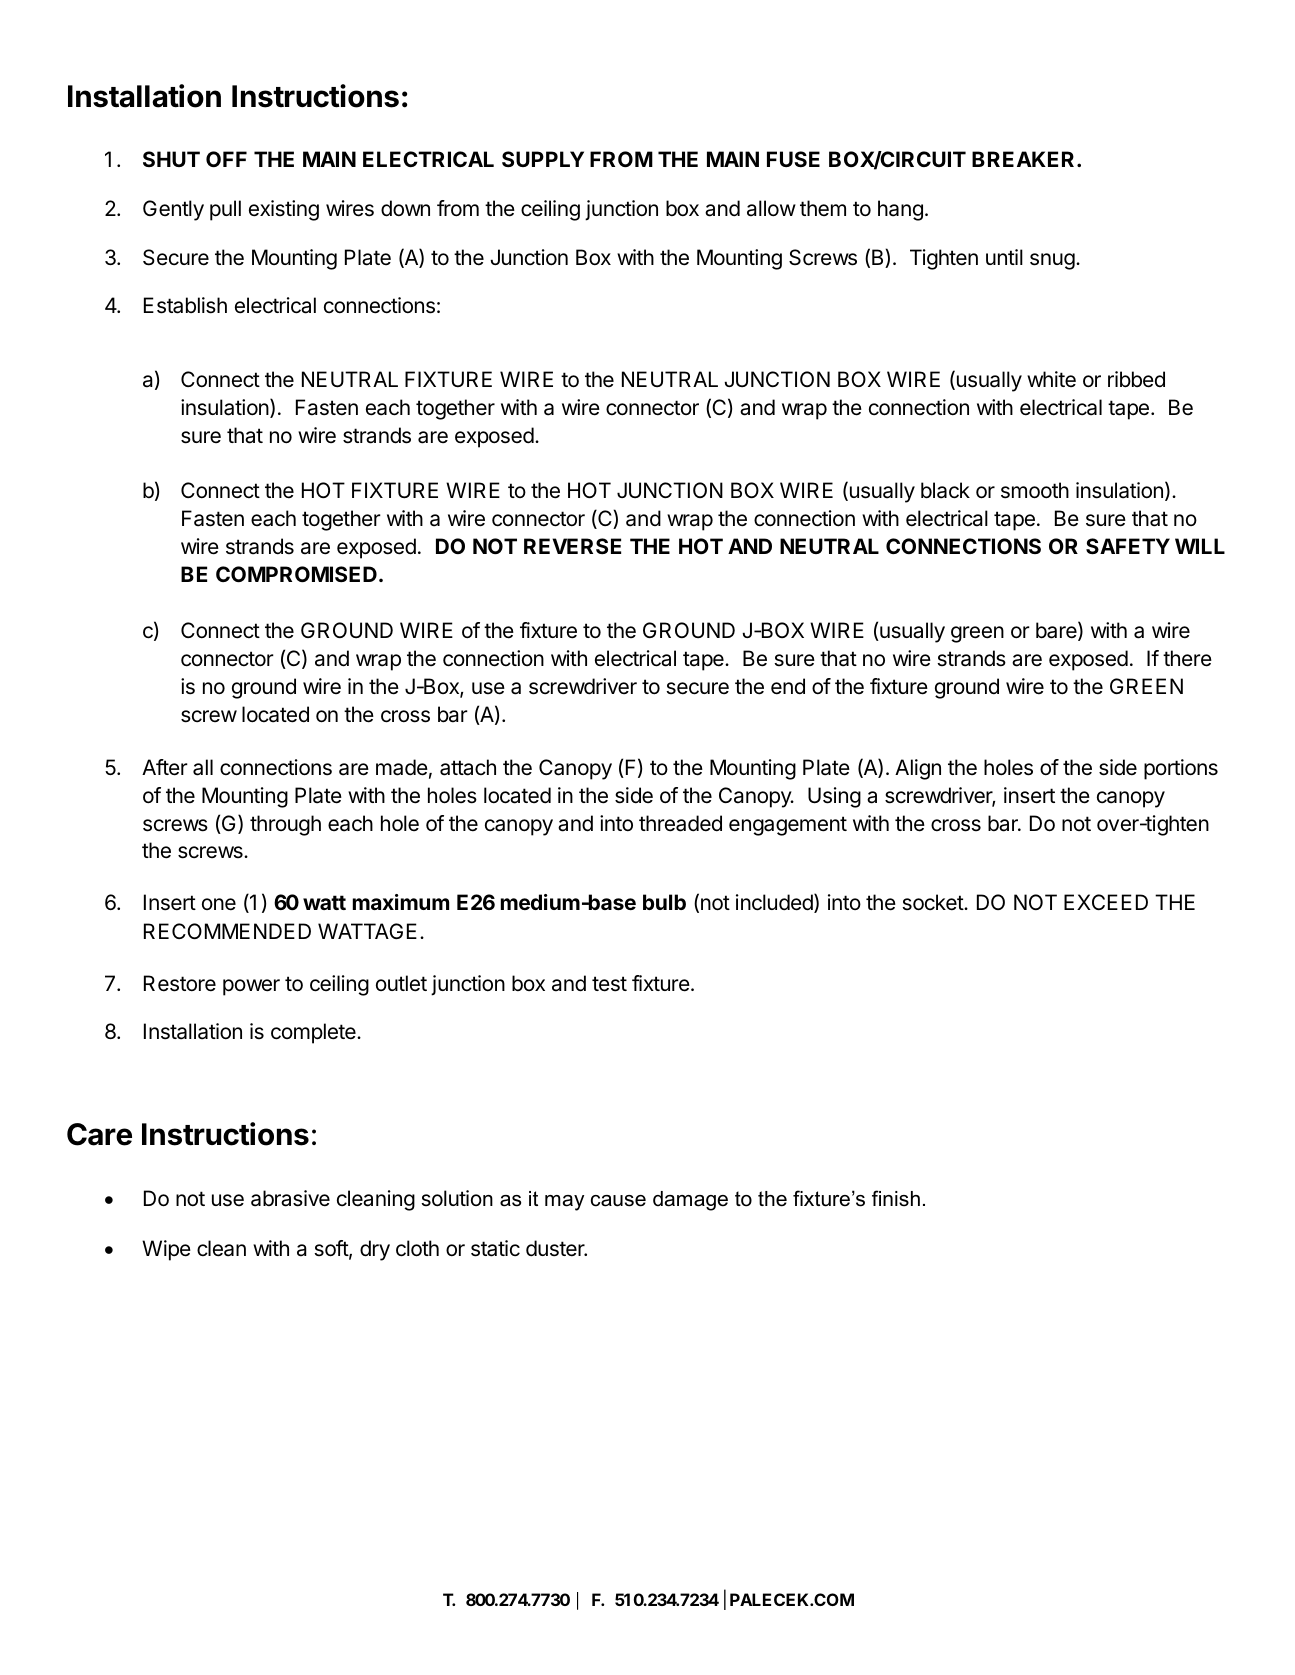 This screenshot has height=1675, width=1295. What do you see at coordinates (290, 1198) in the screenshot?
I see `abrasive` at bounding box center [290, 1198].
